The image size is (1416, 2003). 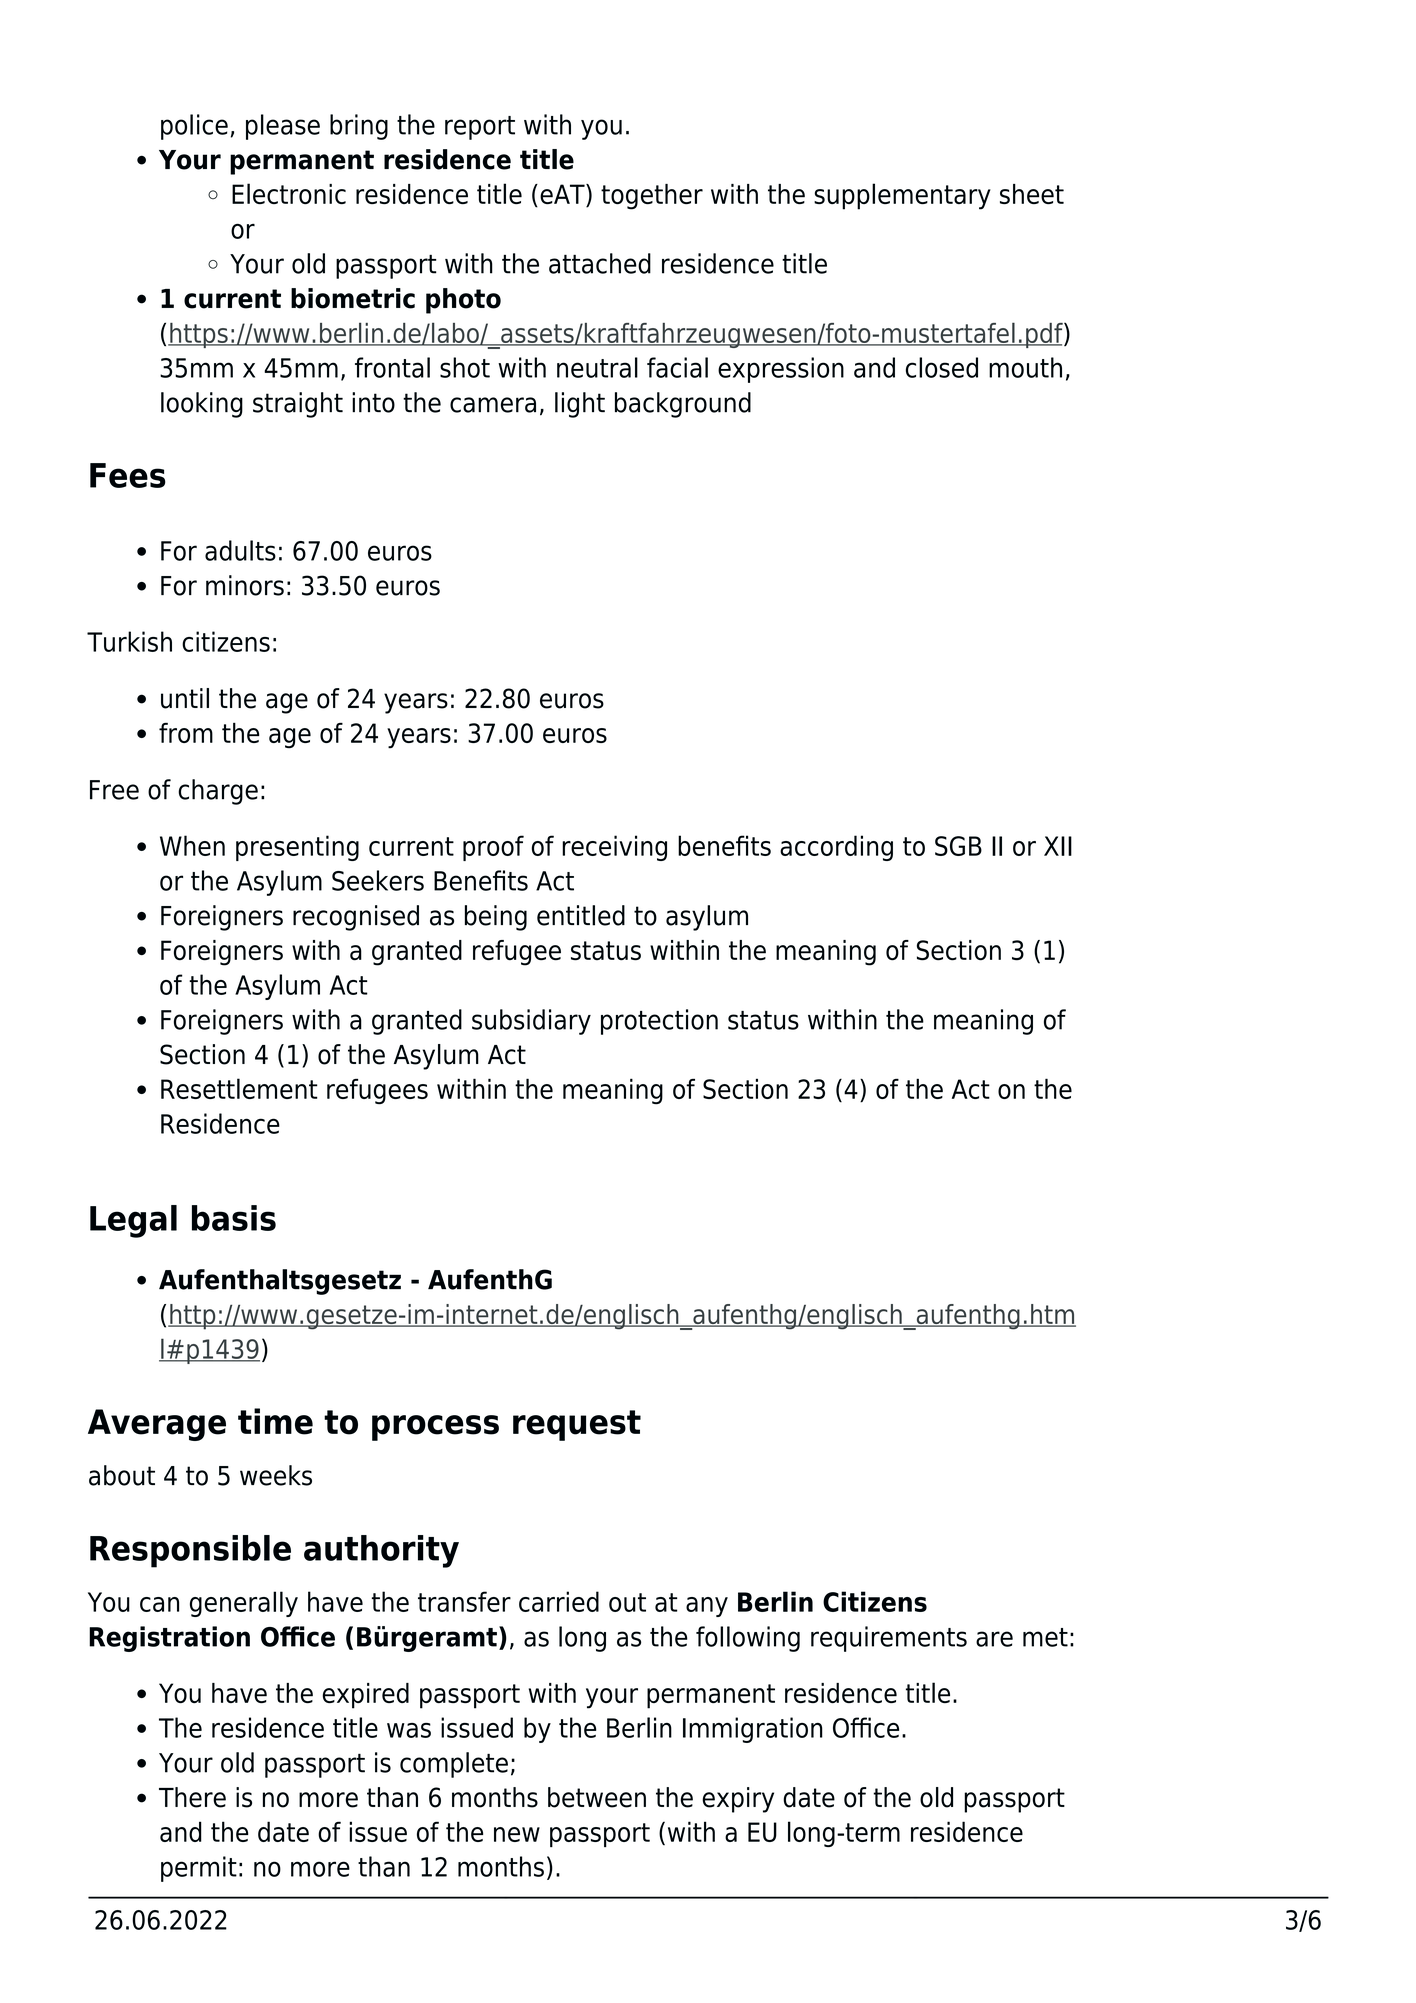 I want to click on time, so click(x=275, y=1421).
